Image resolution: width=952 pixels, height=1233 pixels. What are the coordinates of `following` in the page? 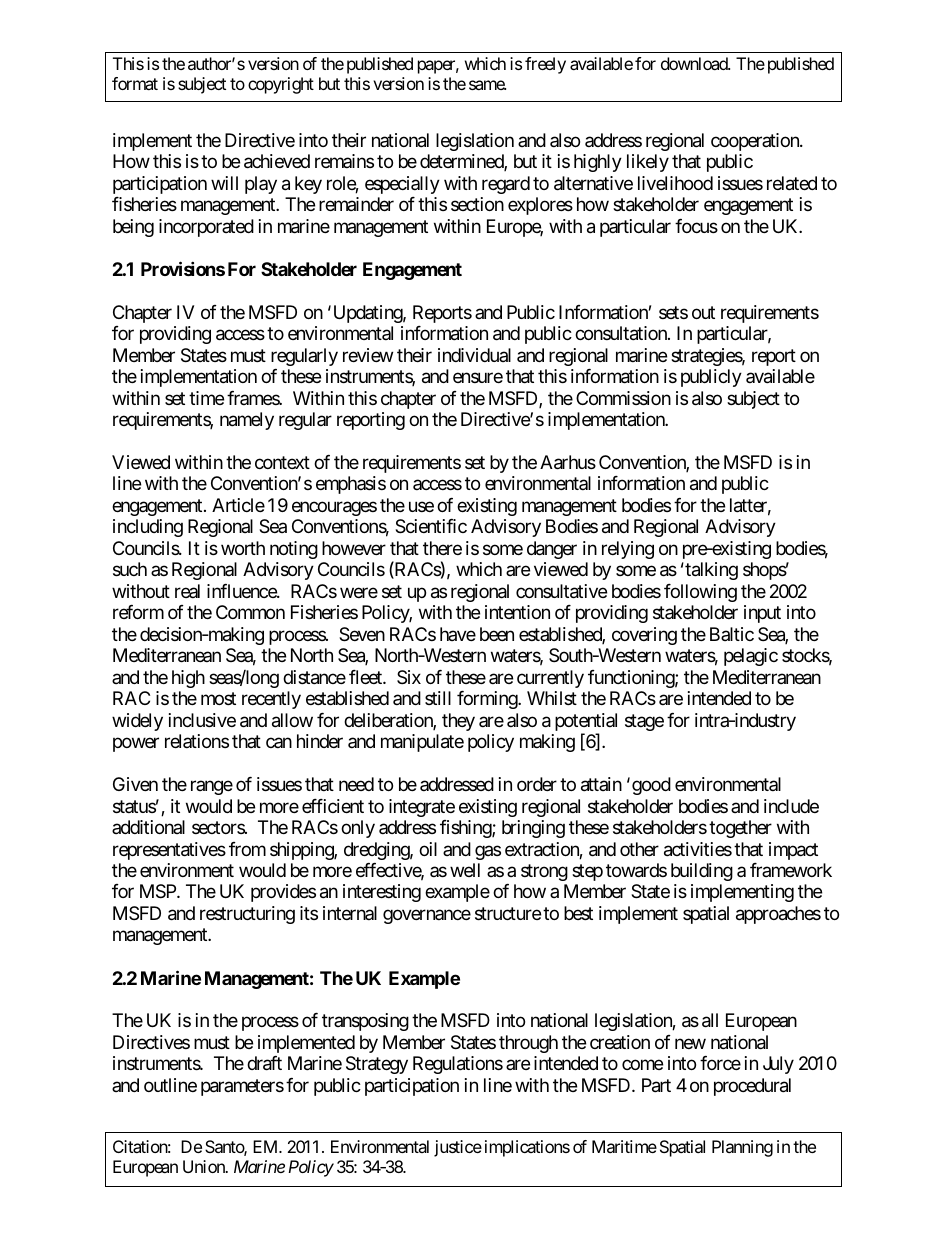 It's located at (700, 593).
